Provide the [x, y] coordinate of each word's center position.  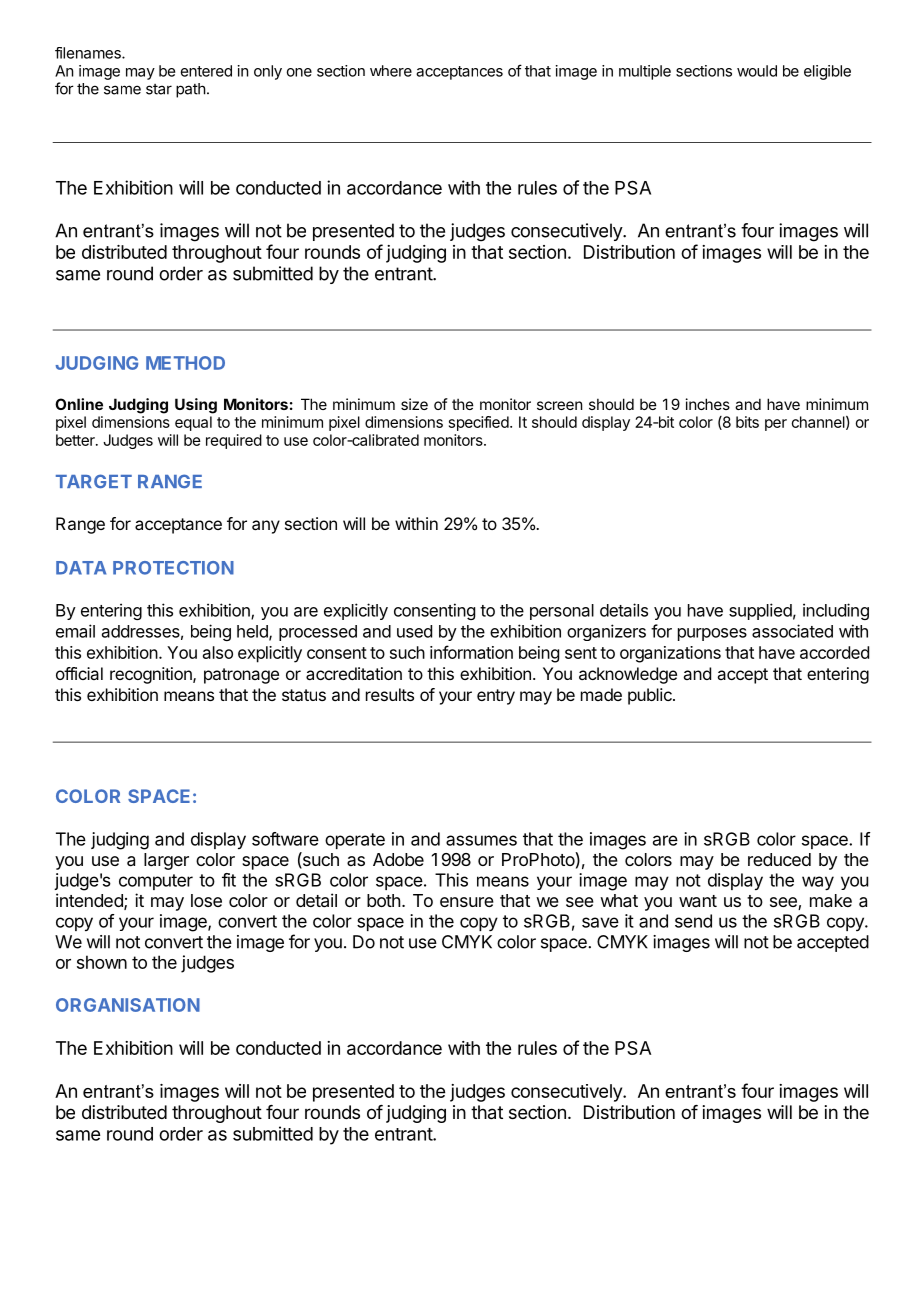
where [391, 71]
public [651, 696]
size [414, 404]
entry [496, 697]
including [836, 611]
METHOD [185, 363]
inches [708, 404]
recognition [152, 675]
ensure [467, 902]
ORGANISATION [128, 1005]
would [757, 71]
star [159, 89]
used [414, 631]
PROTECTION [173, 568]
